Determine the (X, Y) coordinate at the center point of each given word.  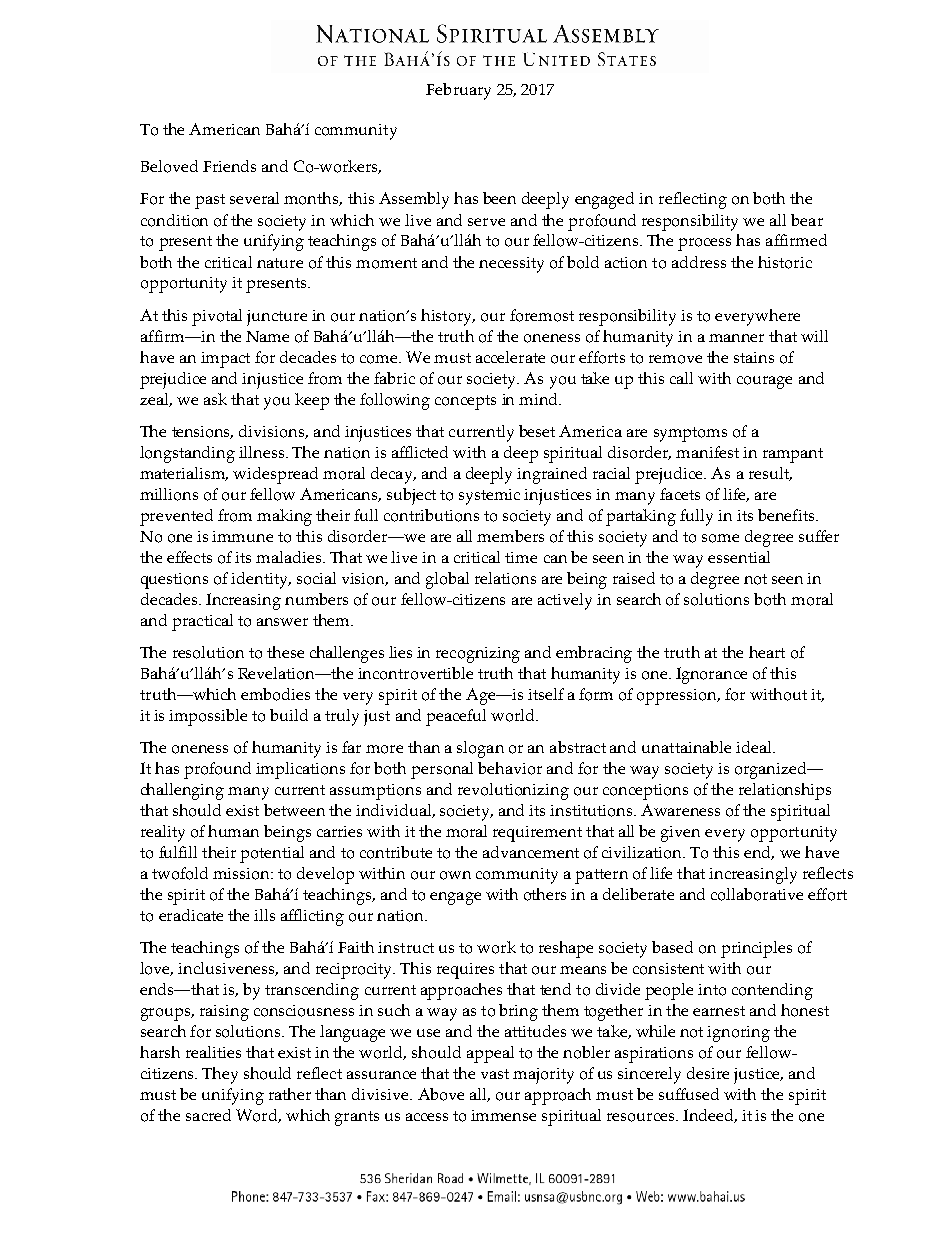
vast (495, 1074)
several (254, 198)
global (447, 580)
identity (261, 580)
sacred (208, 1115)
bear (807, 220)
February (458, 91)
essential (739, 557)
